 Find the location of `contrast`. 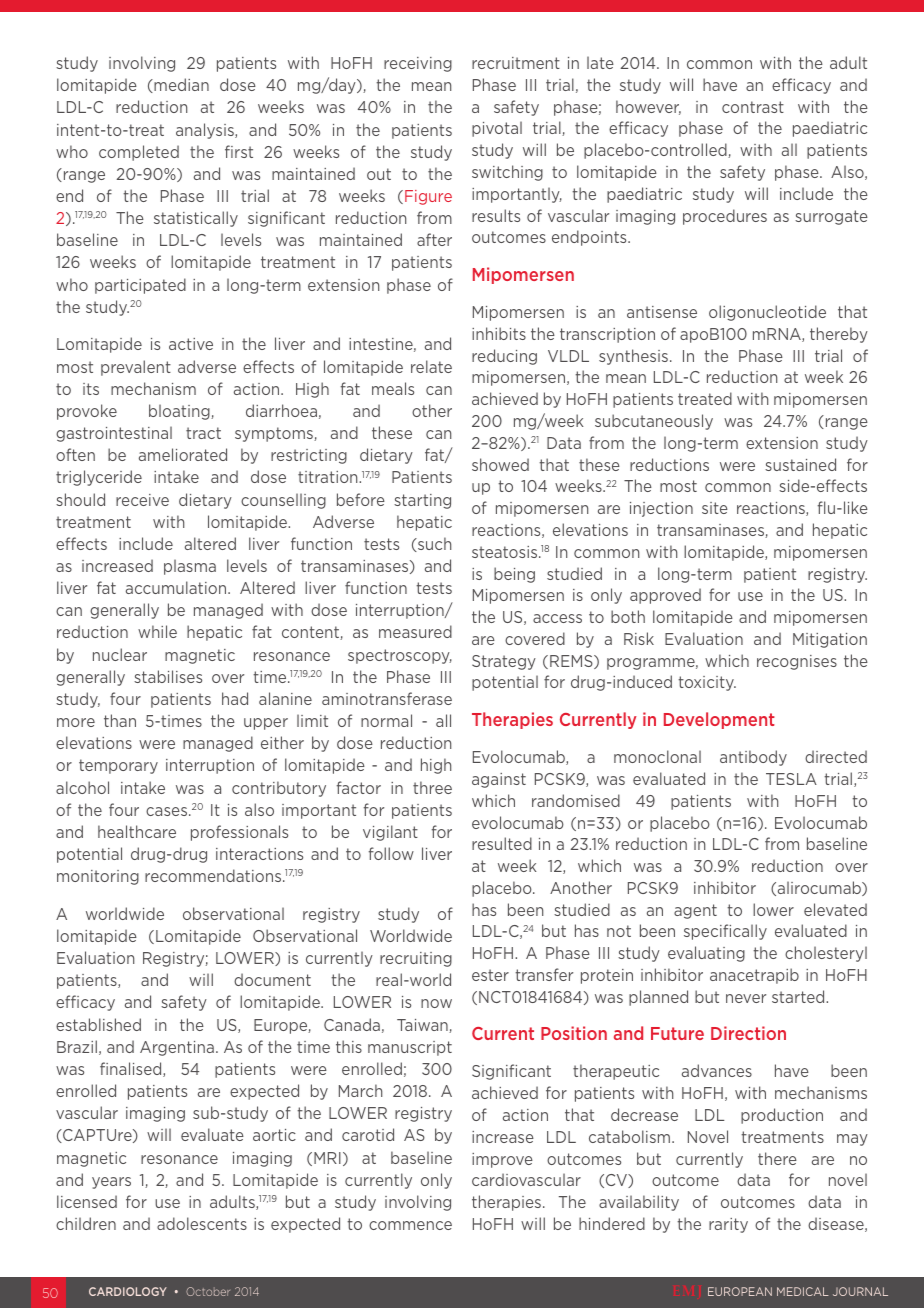

contrast is located at coordinates (753, 107).
